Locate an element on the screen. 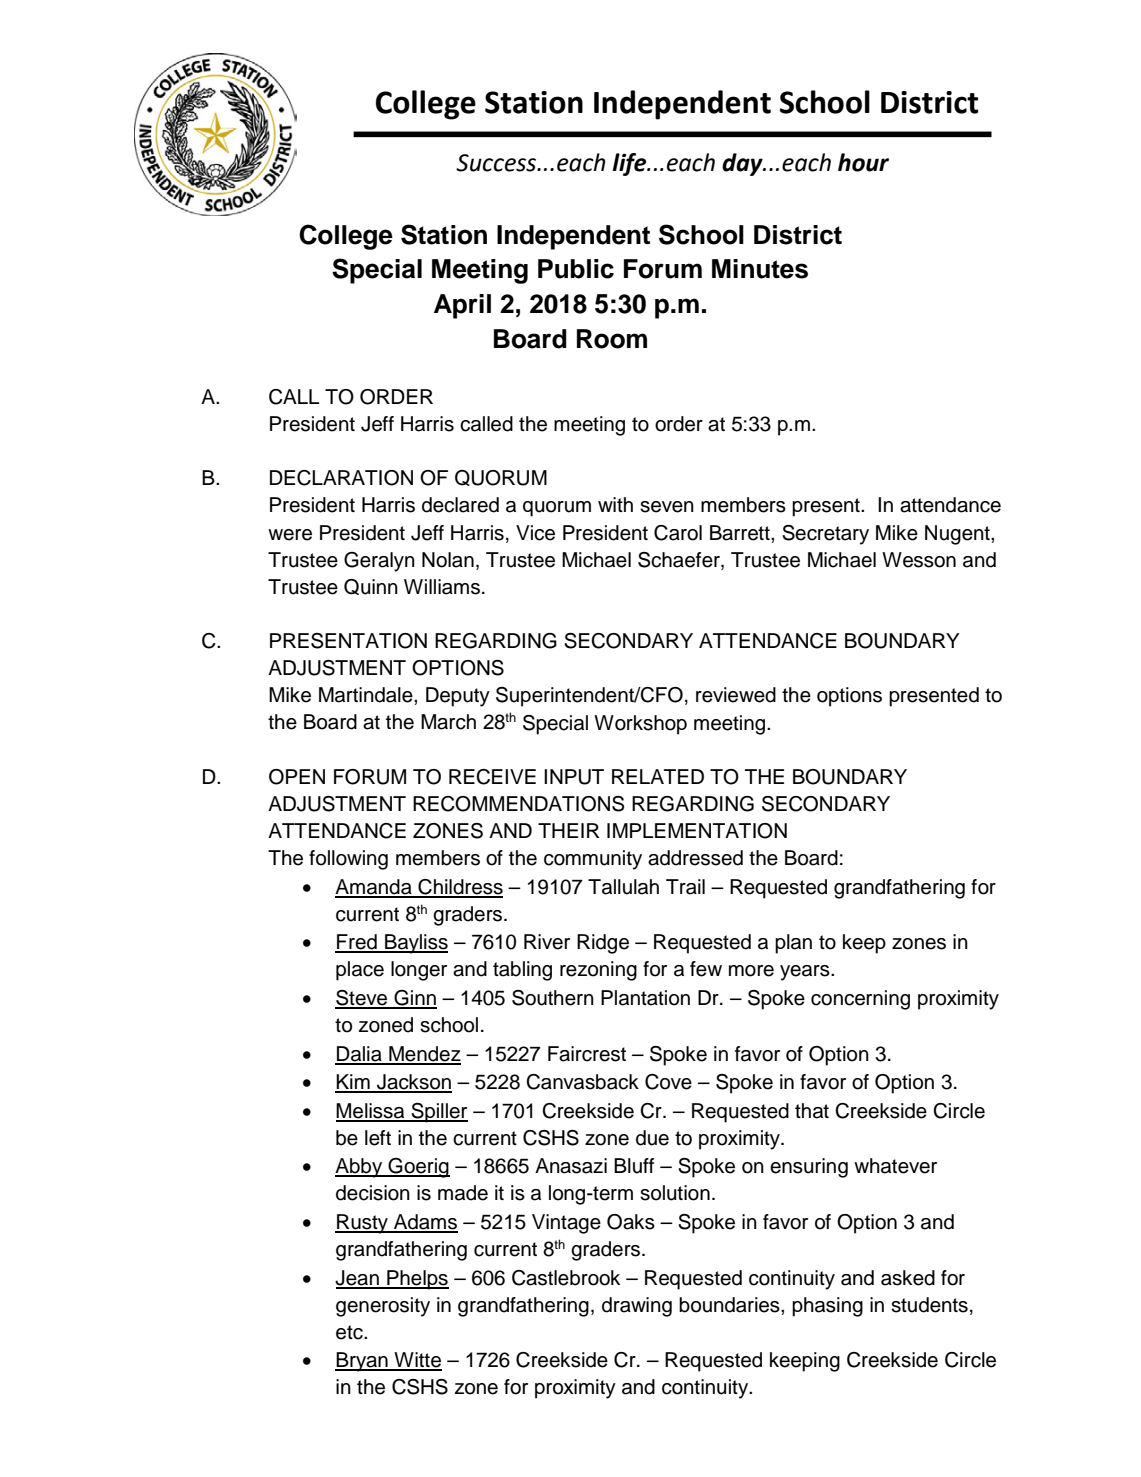 The image size is (1141, 1477). Secretary is located at coordinates (825, 535).
